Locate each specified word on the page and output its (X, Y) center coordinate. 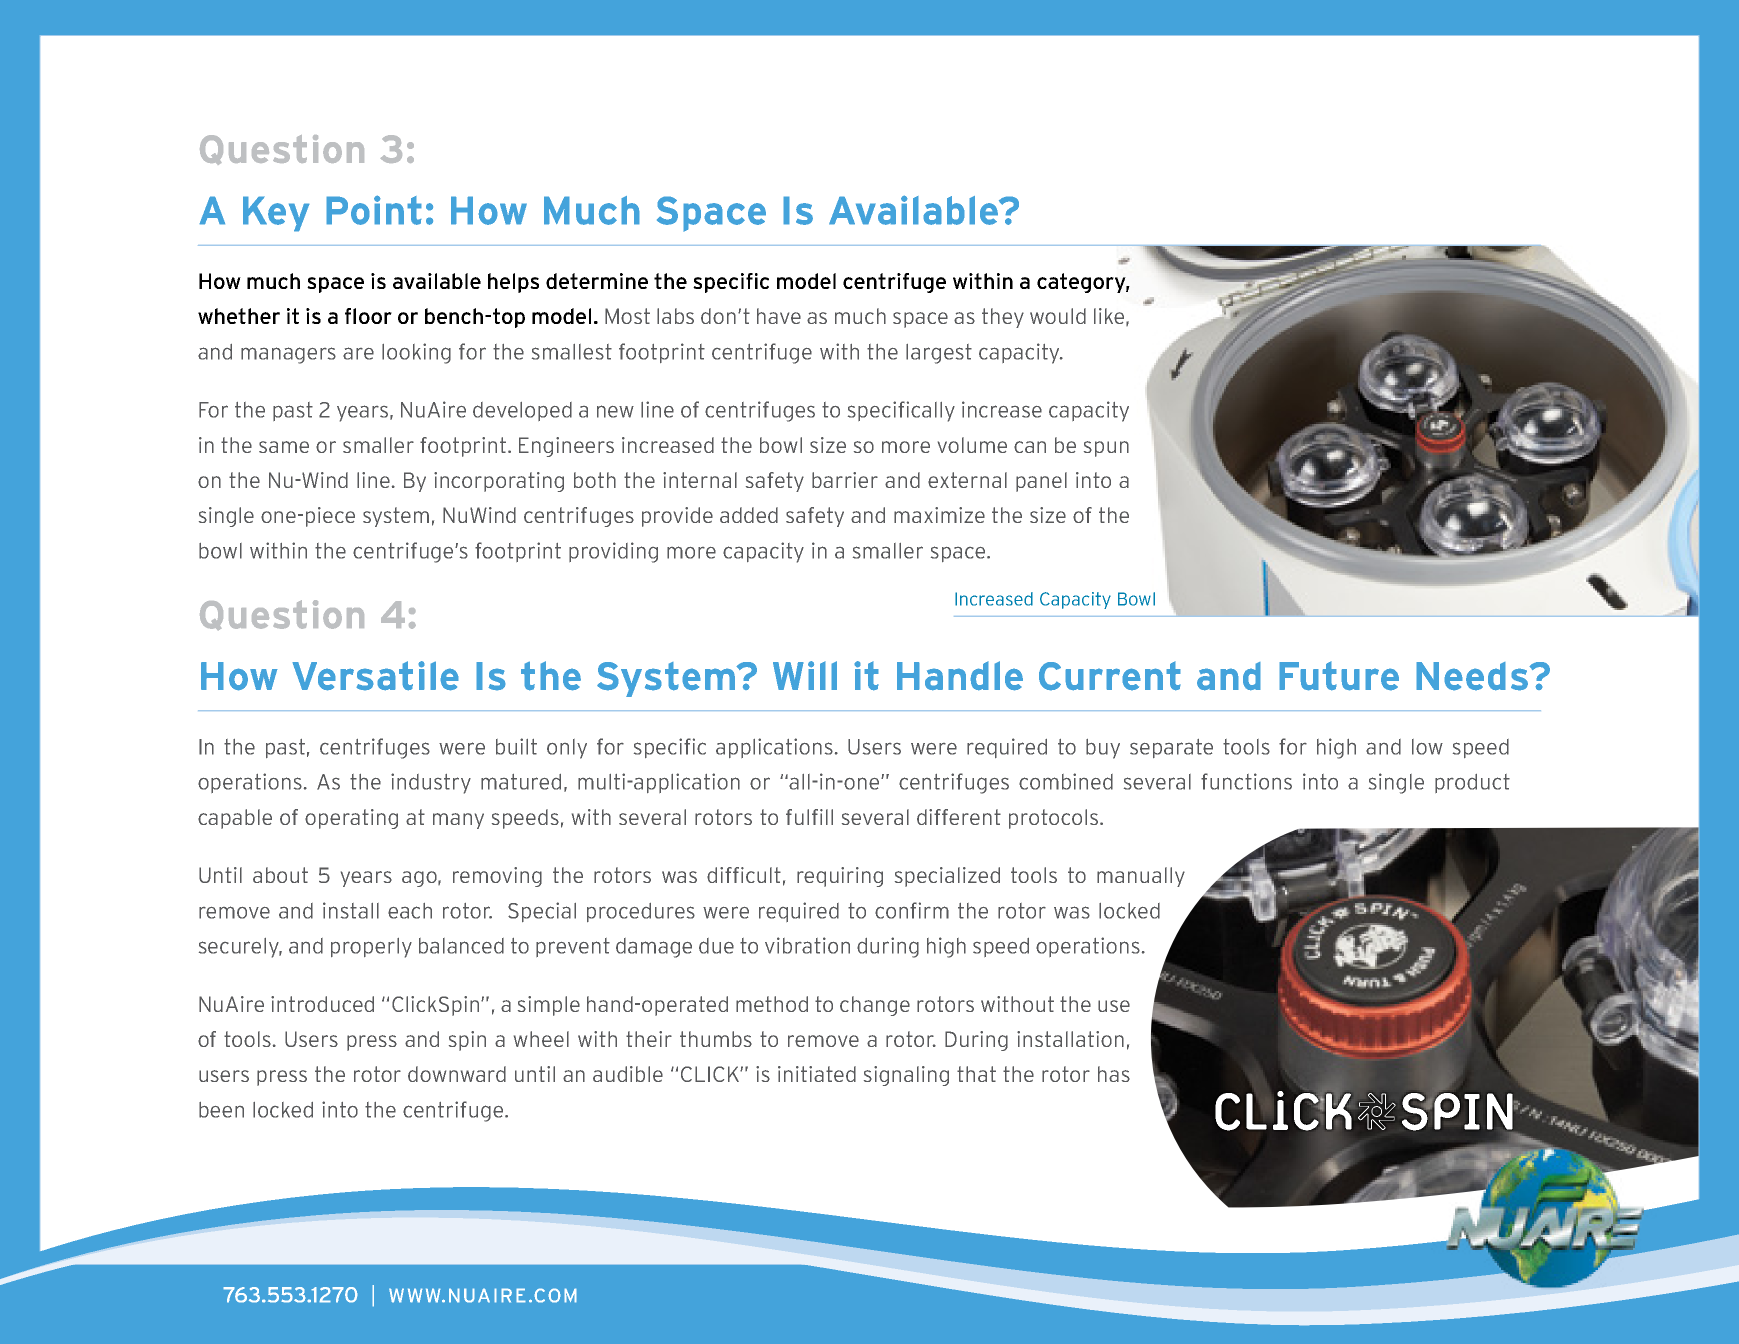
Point (374, 210)
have (779, 316)
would (1058, 316)
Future (1339, 676)
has (1114, 1074)
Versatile (375, 676)
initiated (817, 1074)
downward (457, 1074)
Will (805, 675)
